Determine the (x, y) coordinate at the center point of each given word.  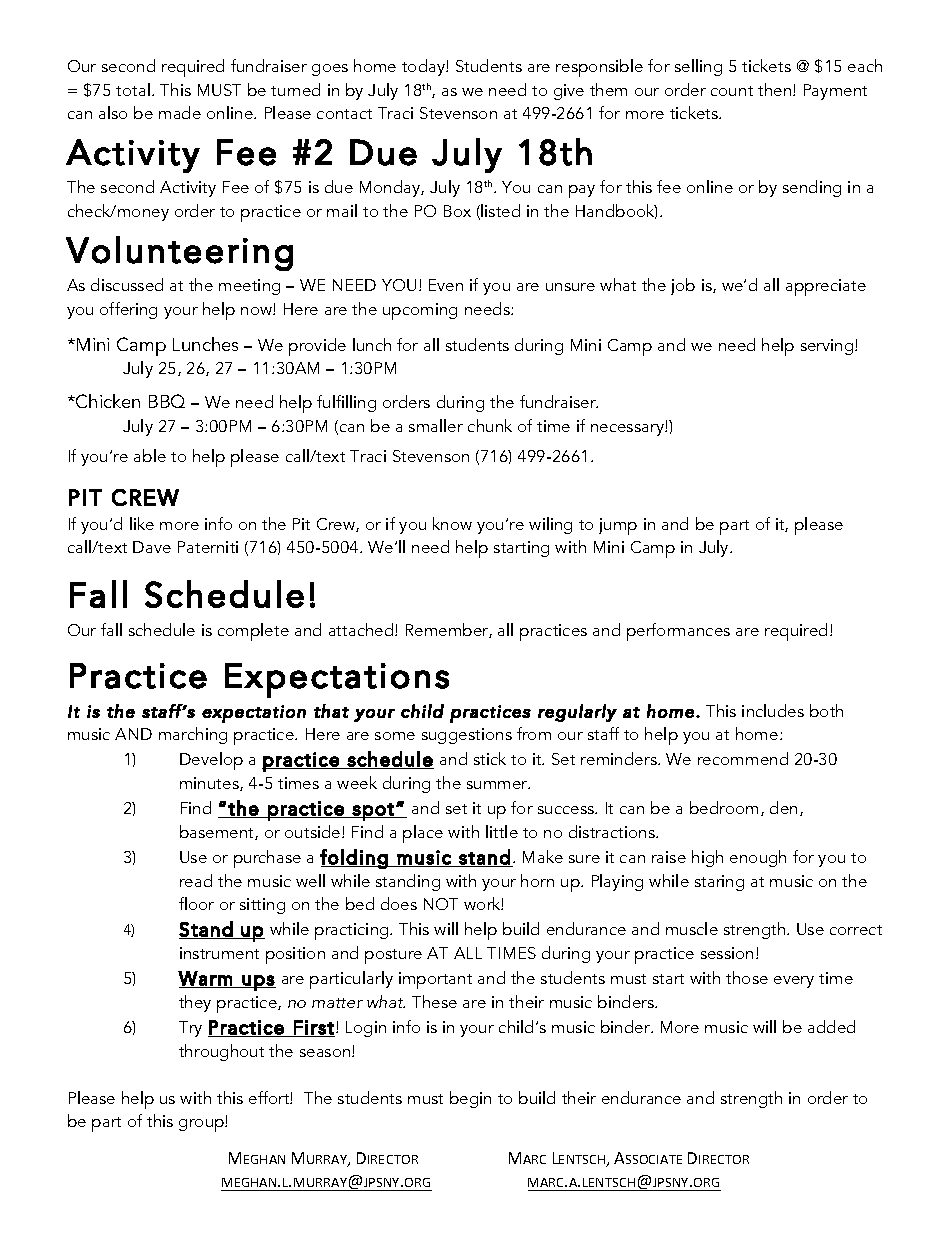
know (452, 523)
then (776, 89)
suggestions (467, 736)
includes (773, 710)
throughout (221, 1052)
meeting (249, 287)
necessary (628, 430)
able (150, 455)
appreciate (826, 287)
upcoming (420, 311)
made (180, 112)
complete (253, 632)
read (196, 880)
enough (758, 858)
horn (537, 880)
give (569, 92)
